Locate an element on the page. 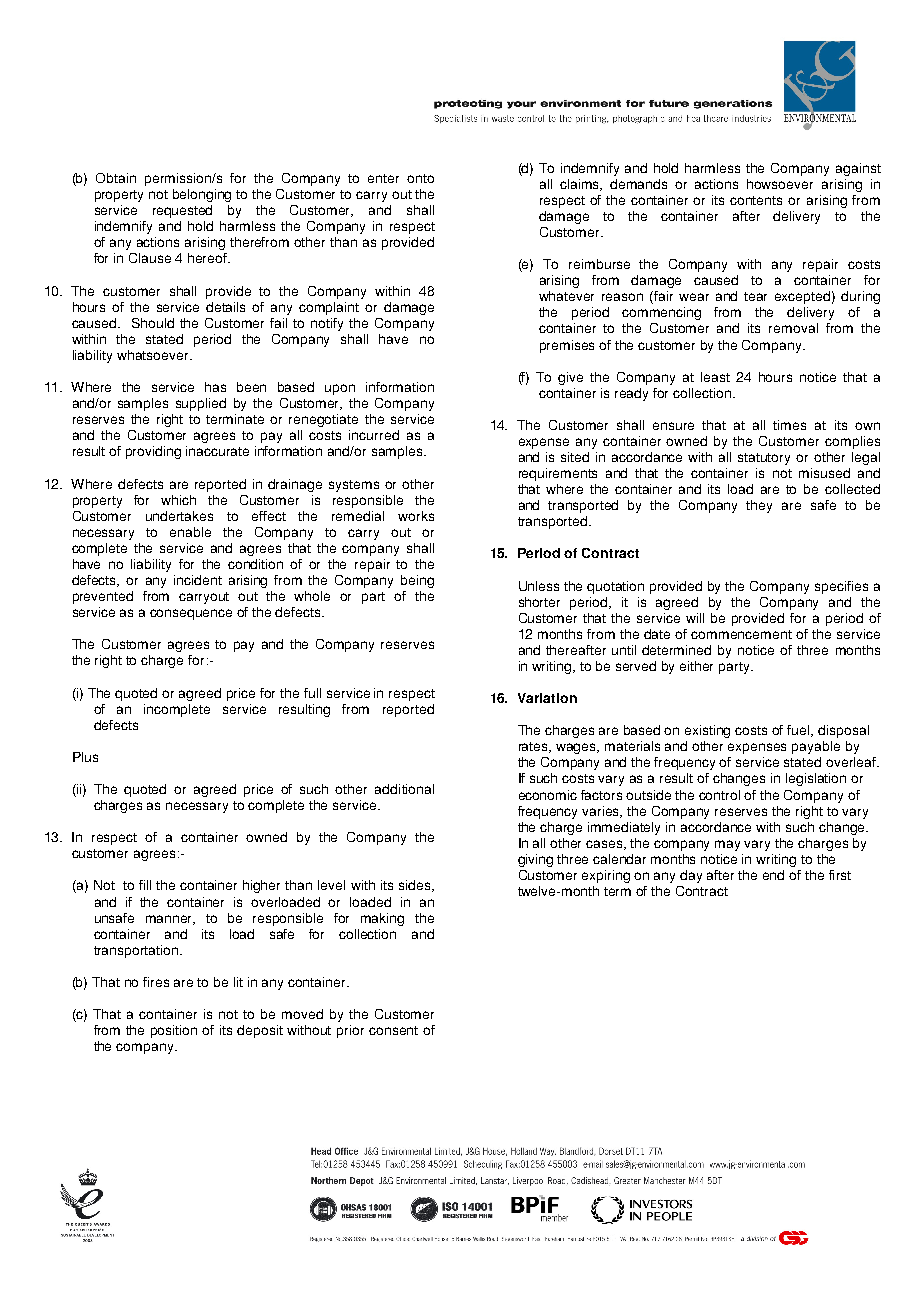 Image resolution: width=924 pixels, height=1308 pixels. Plus is located at coordinates (85, 757).
